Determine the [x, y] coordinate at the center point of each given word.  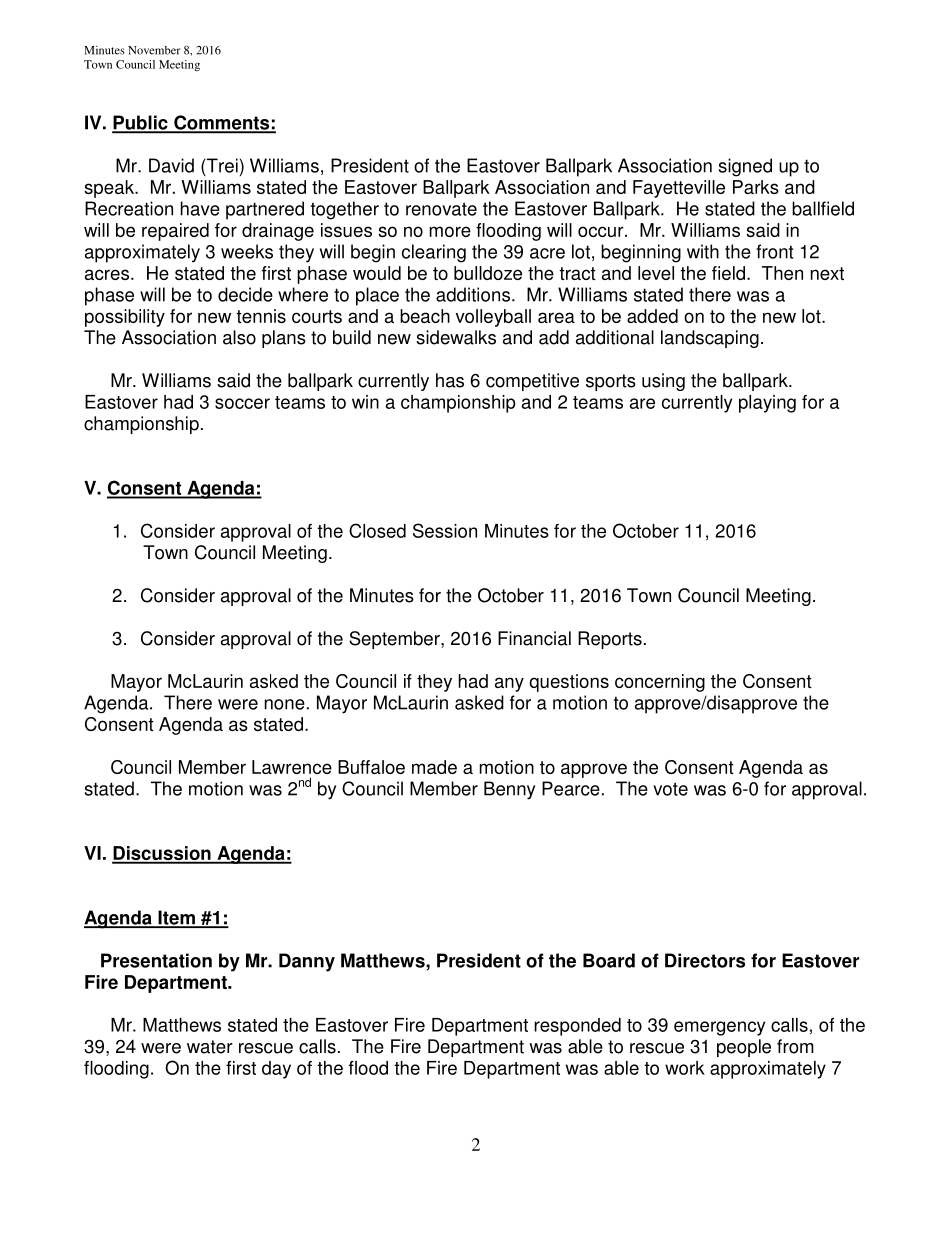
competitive [532, 382]
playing [767, 404]
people [744, 1048]
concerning [660, 683]
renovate [441, 209]
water [210, 1047]
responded [577, 1027]
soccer [242, 403]
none [285, 704]
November [154, 50]
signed [745, 167]
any [509, 684]
